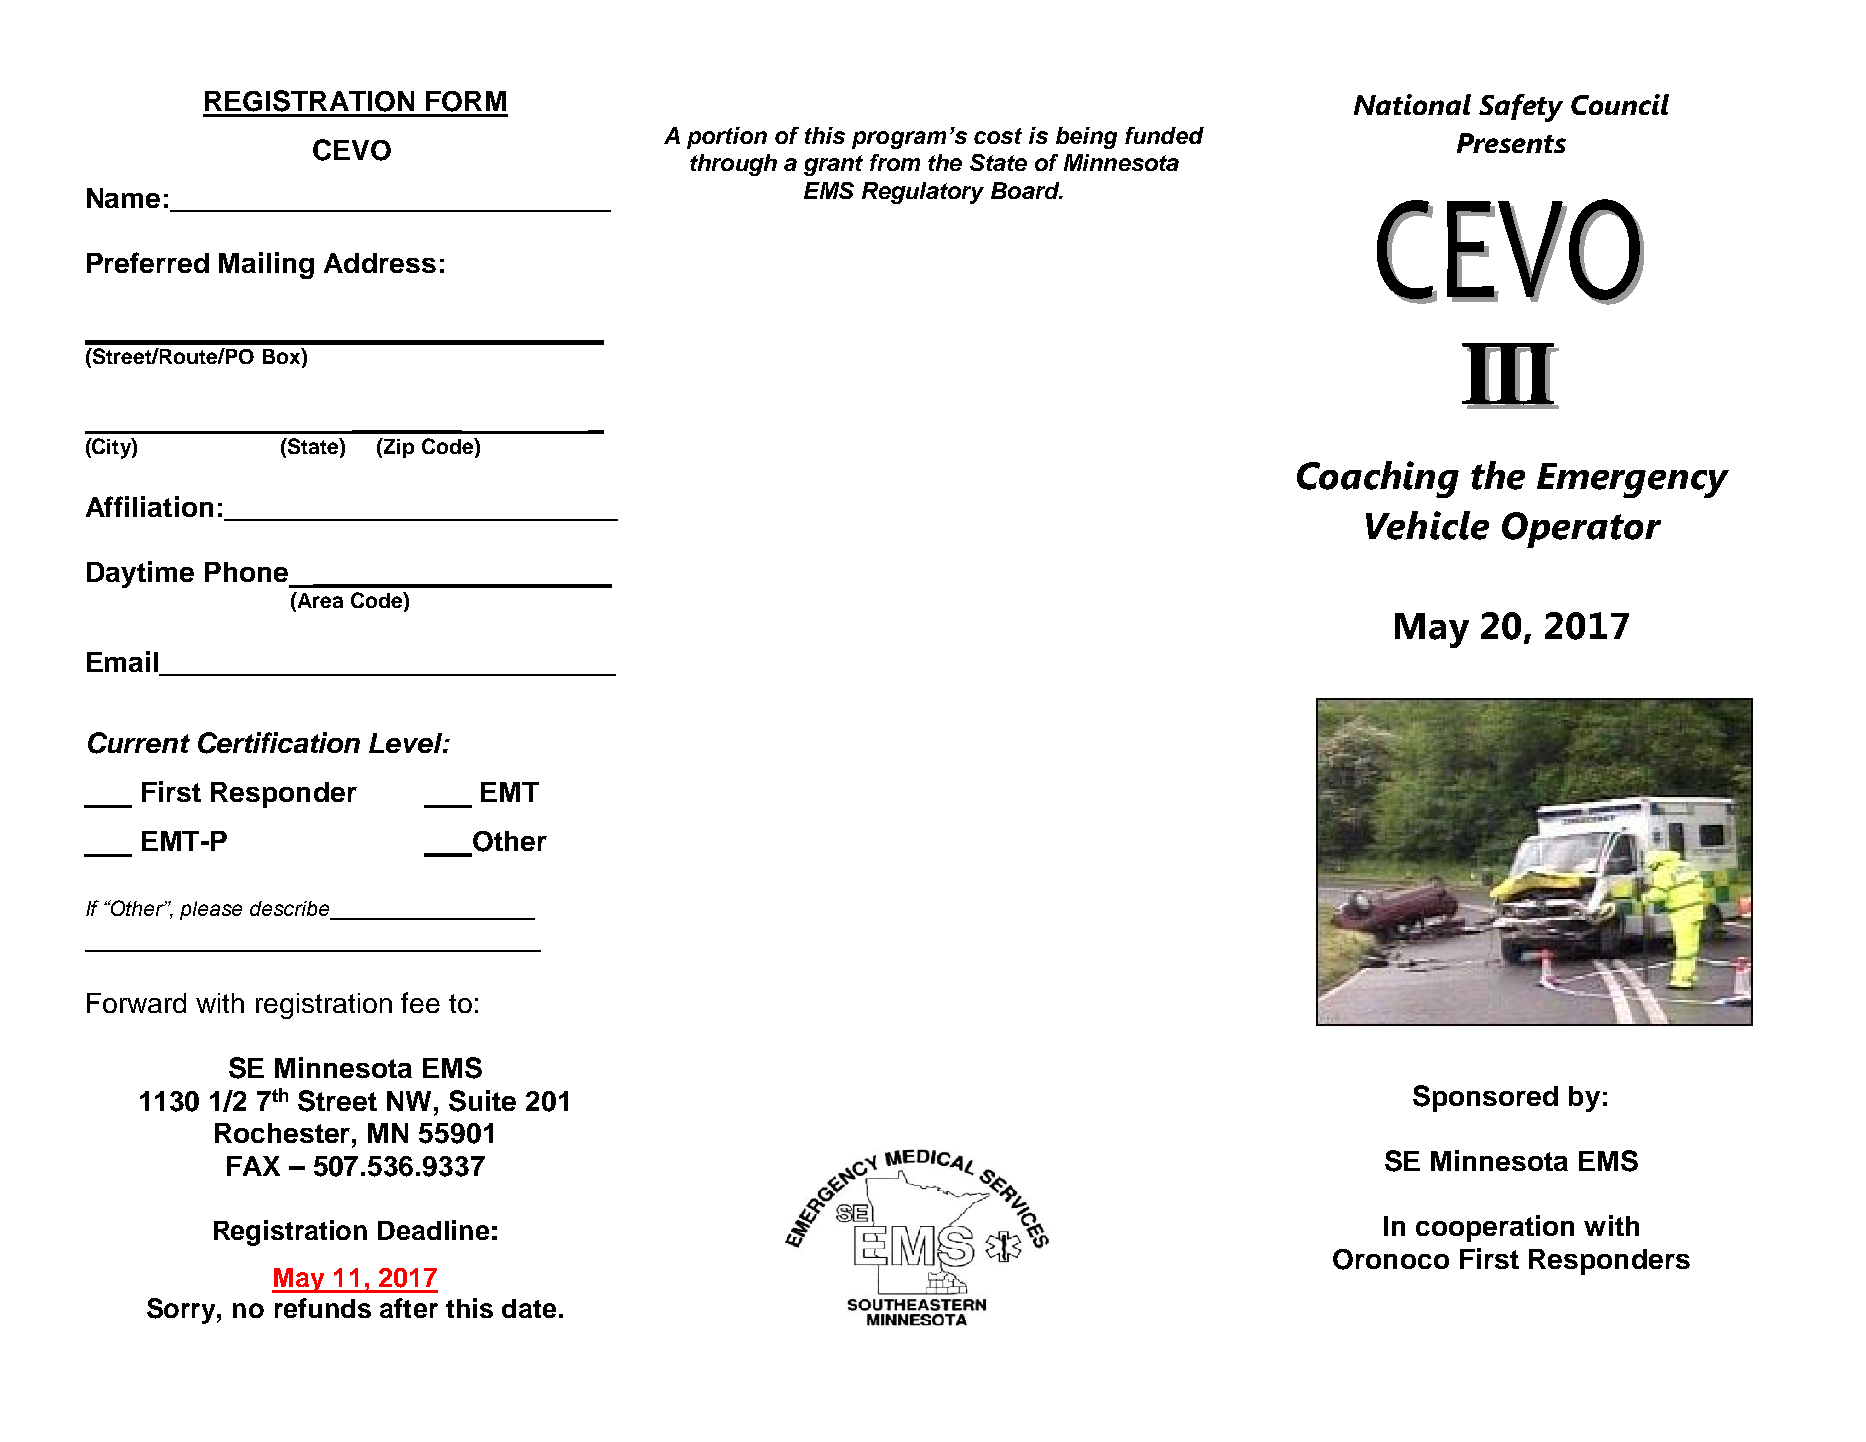 This screenshot has width=1866, height=1442. I want to click on Sponsored, so click(1485, 1098).
